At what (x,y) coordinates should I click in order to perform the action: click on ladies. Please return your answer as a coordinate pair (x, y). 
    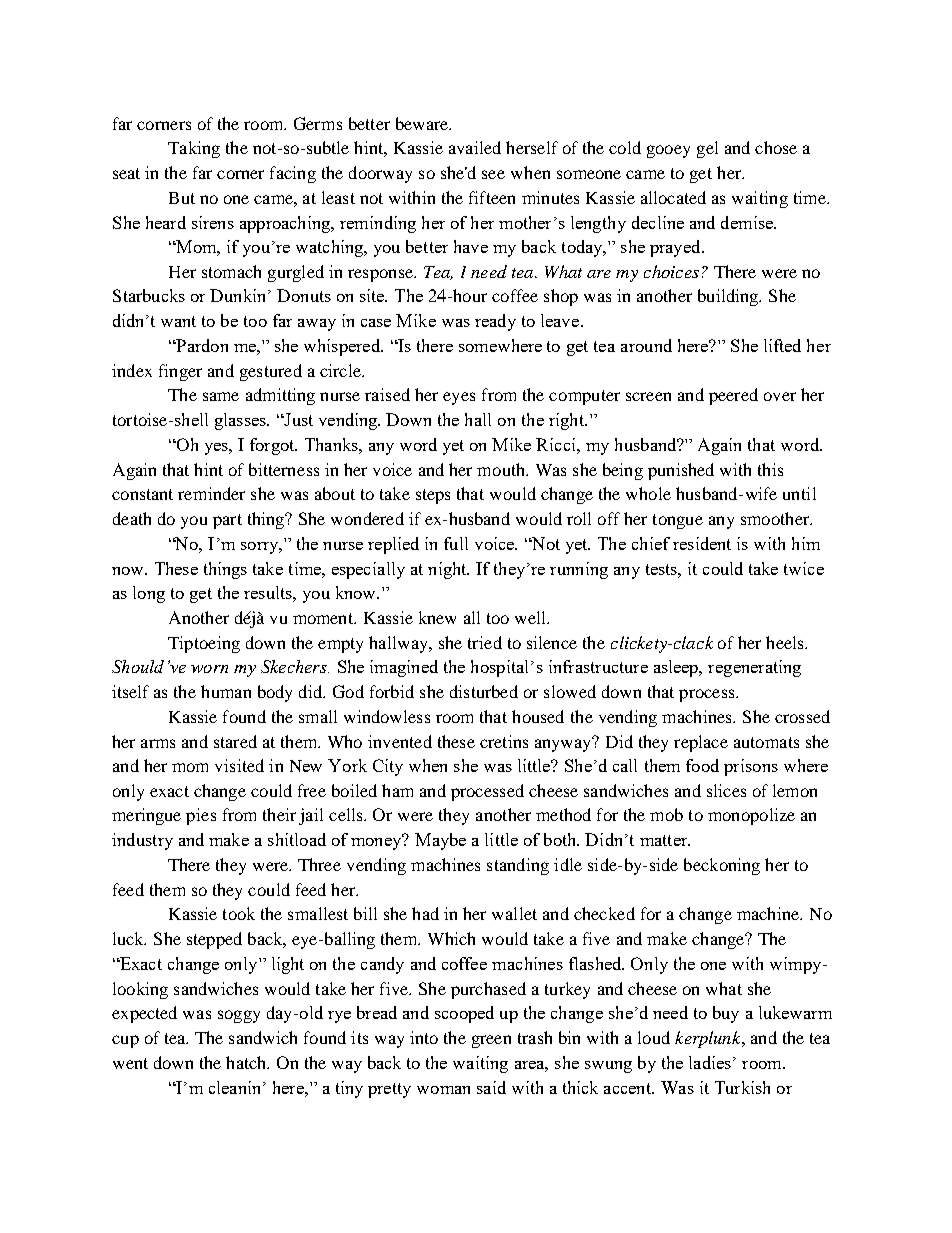
    Looking at the image, I should click on (710, 1062).
